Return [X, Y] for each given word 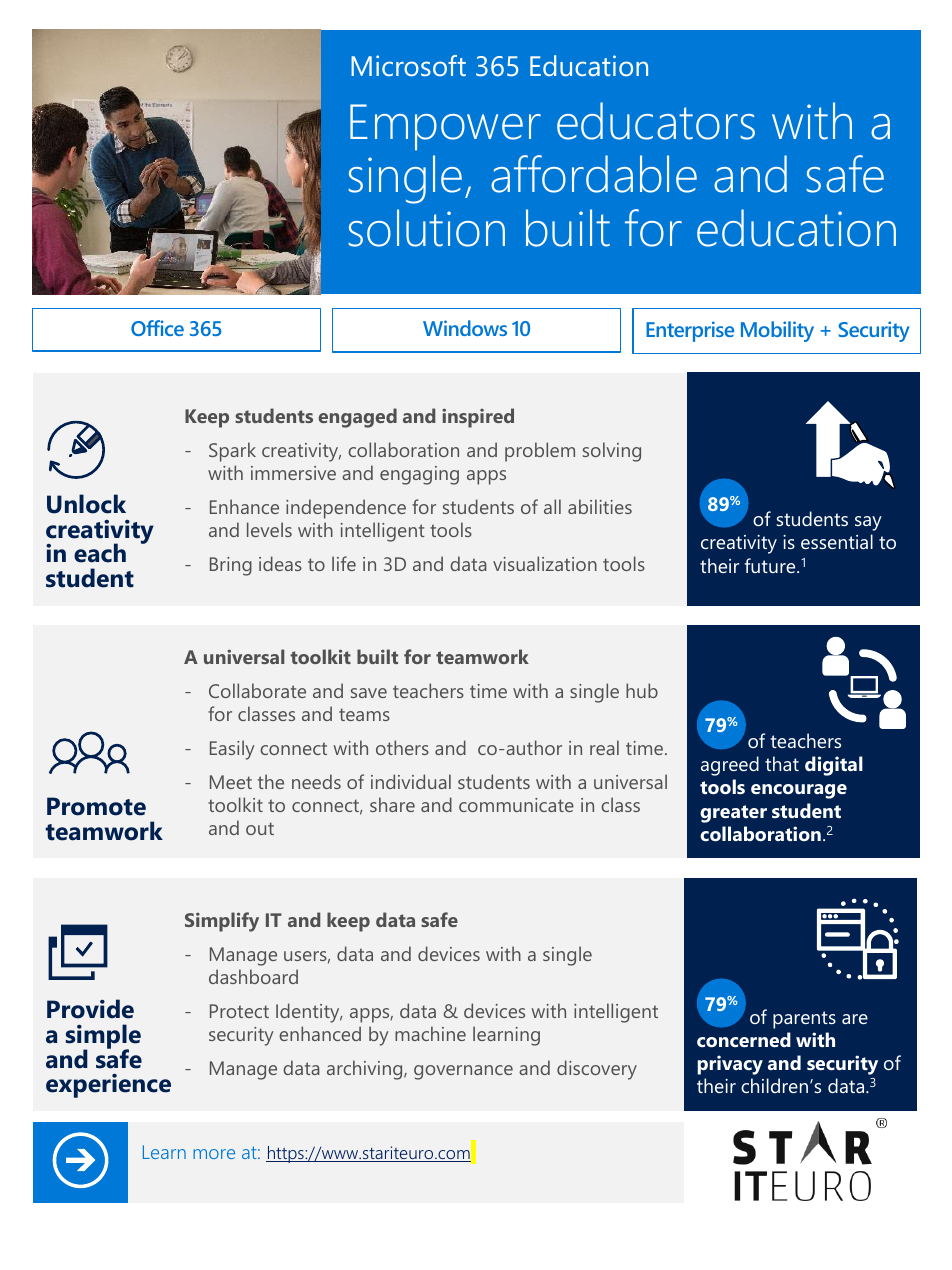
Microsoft [408, 65]
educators [656, 121]
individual [411, 781]
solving [612, 452]
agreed [730, 766]
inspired [478, 418]
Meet [231, 782]
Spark [232, 452]
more [214, 1154]
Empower [445, 127]
